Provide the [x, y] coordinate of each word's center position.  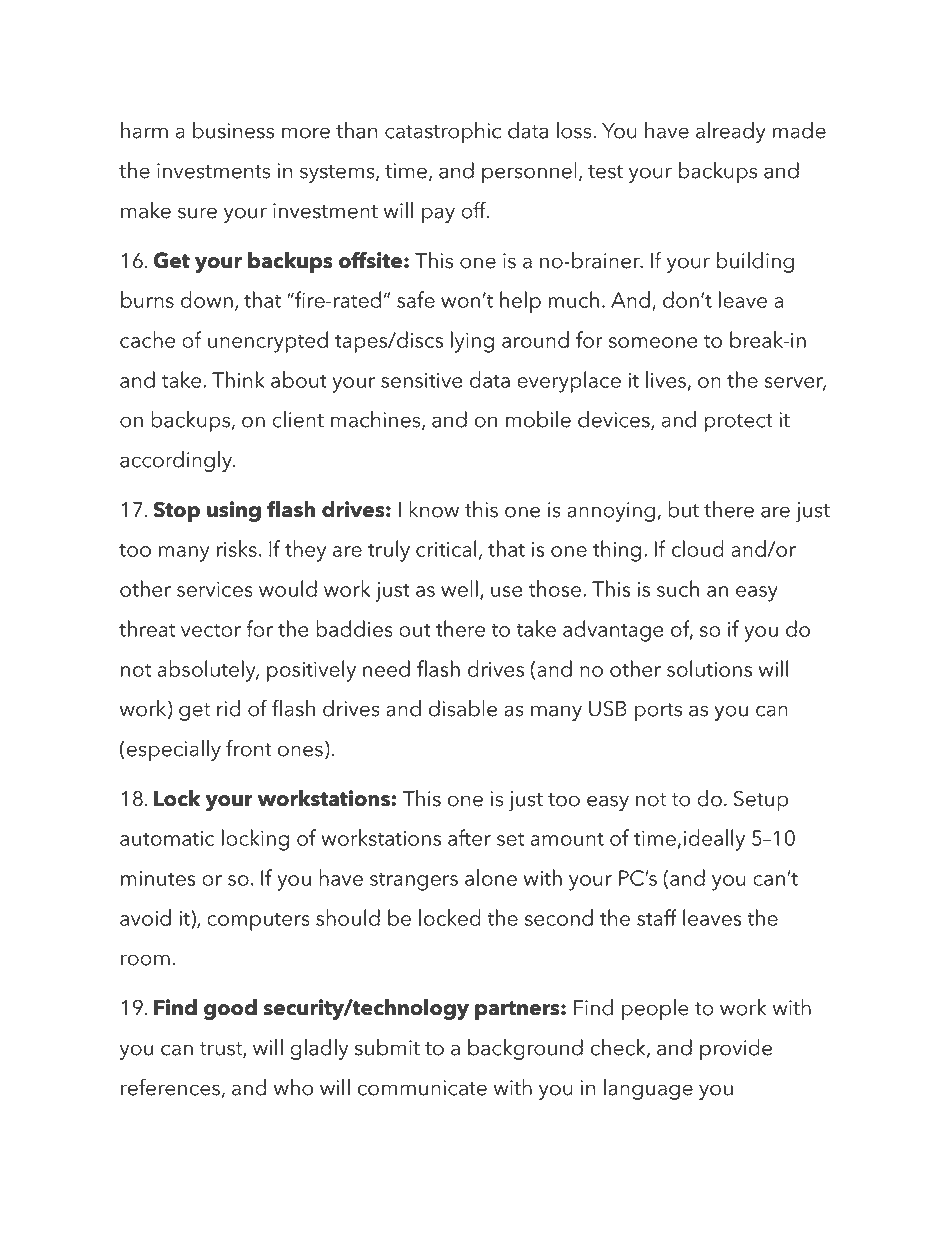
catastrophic [443, 132]
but [683, 509]
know [434, 509]
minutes [158, 878]
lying [472, 342]
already [731, 132]
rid [228, 708]
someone [653, 342]
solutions [709, 668]
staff [657, 917]
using [234, 511]
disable [463, 708]
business [233, 130]
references [170, 1087]
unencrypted [268, 342]
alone [491, 877]
